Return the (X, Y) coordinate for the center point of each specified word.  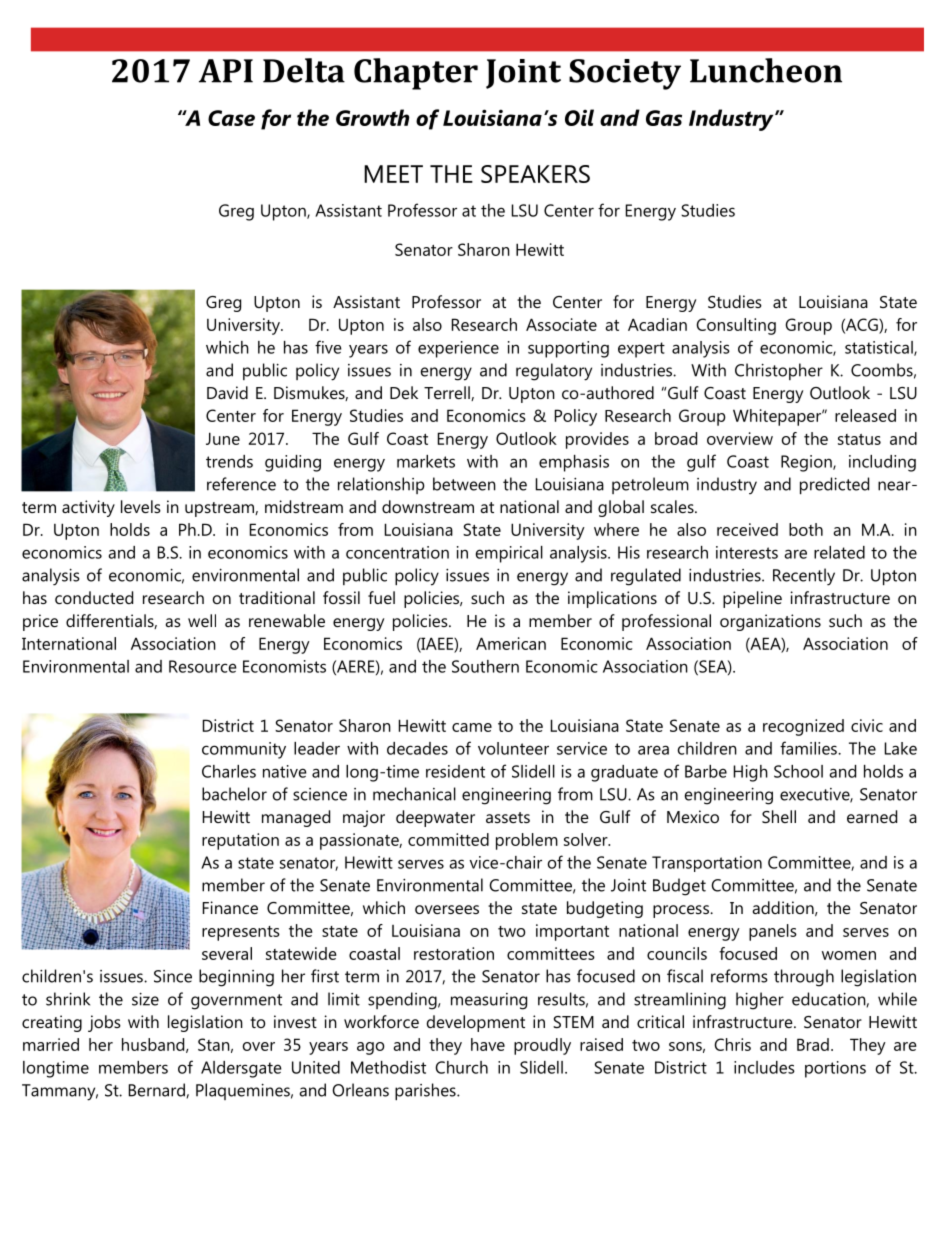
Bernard (158, 1090)
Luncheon (766, 70)
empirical (509, 554)
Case (231, 118)
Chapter (416, 74)
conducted (94, 597)
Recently (804, 577)
